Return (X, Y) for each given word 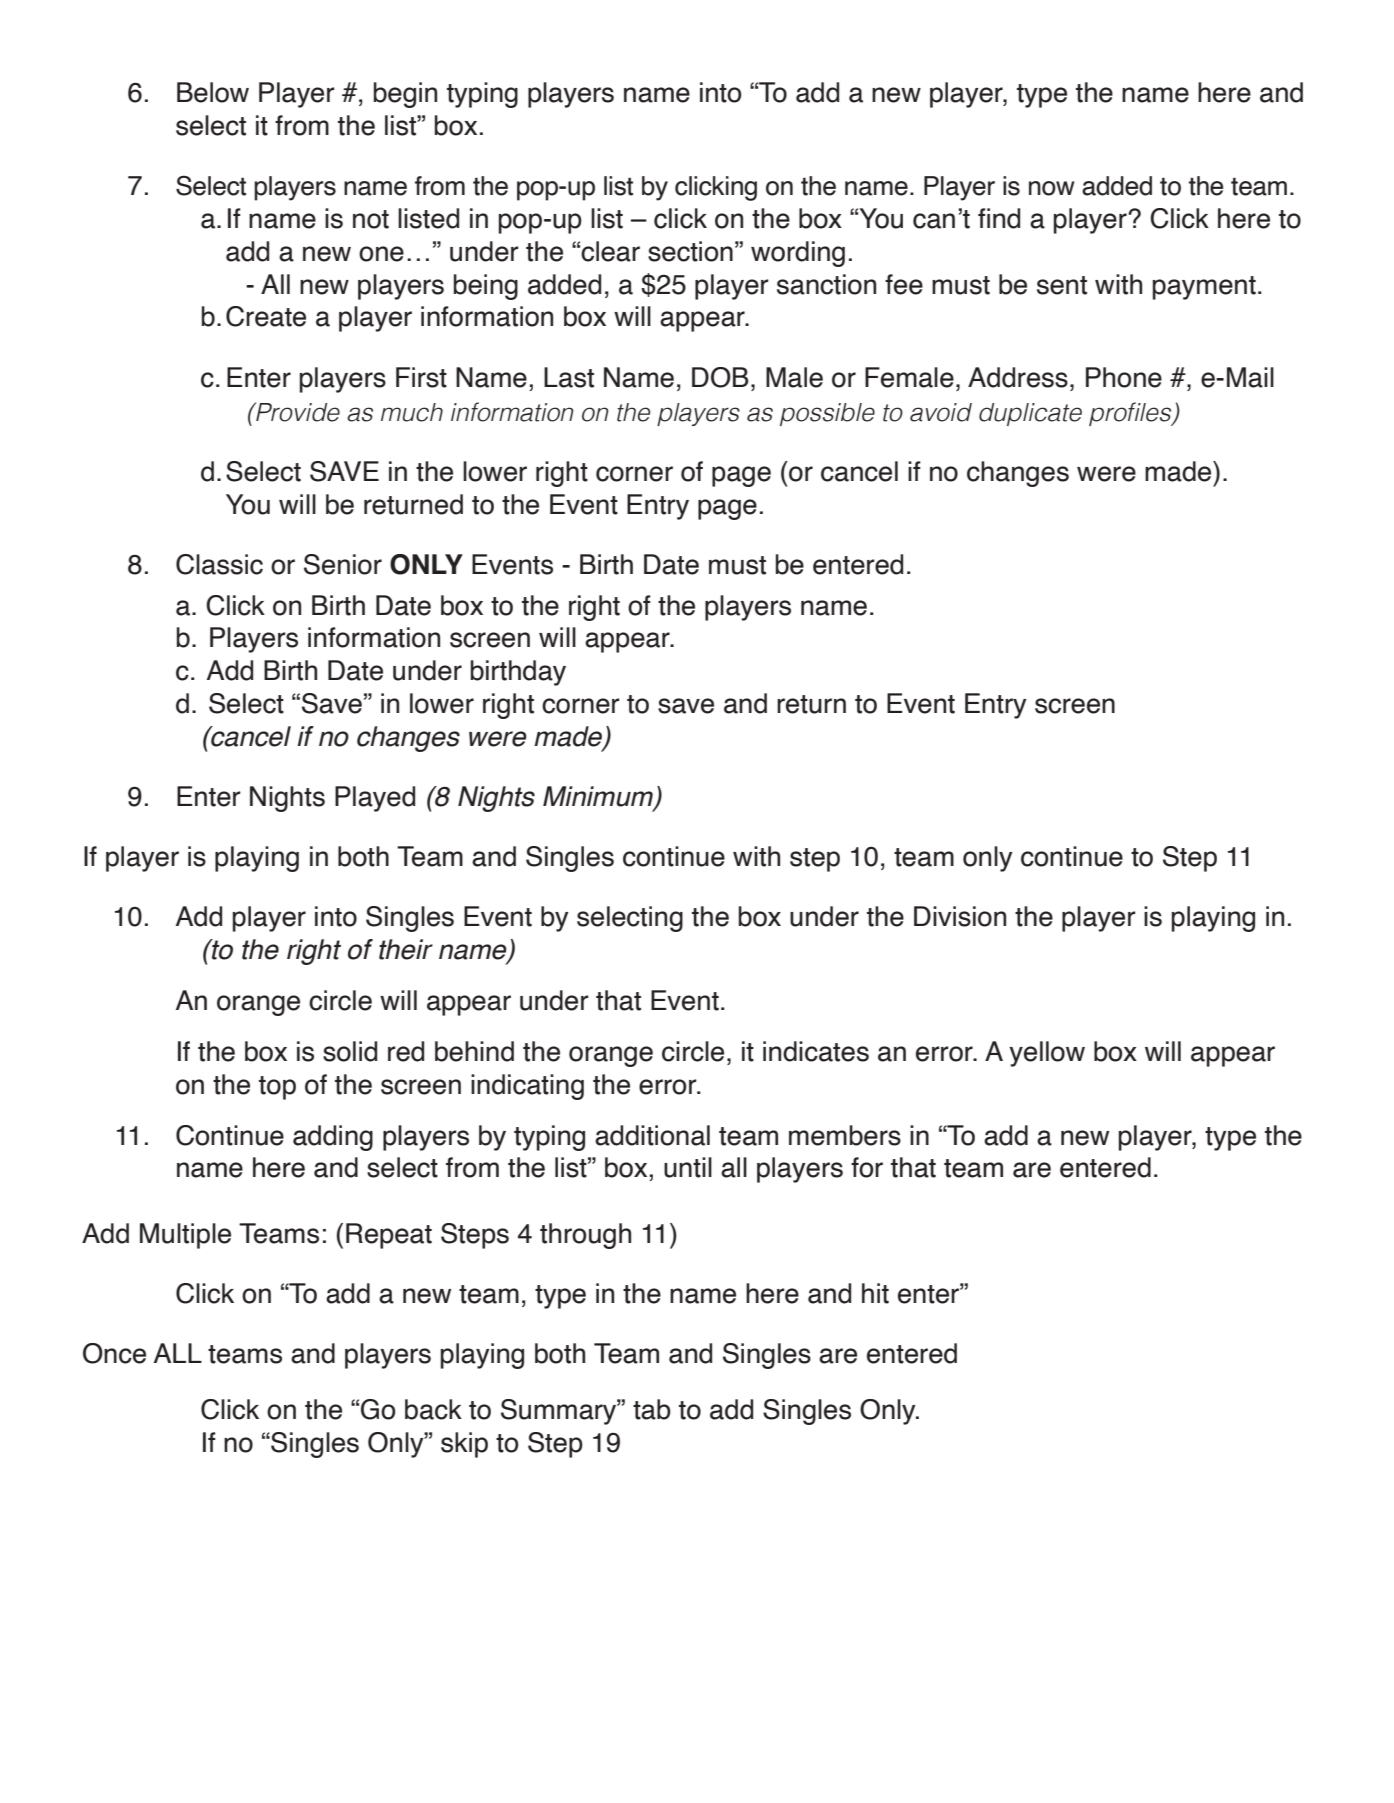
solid (350, 1051)
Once (114, 1353)
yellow (1047, 1054)
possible (827, 414)
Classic (219, 564)
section (690, 251)
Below (213, 92)
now (1052, 188)
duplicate (1030, 414)
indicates (816, 1051)
